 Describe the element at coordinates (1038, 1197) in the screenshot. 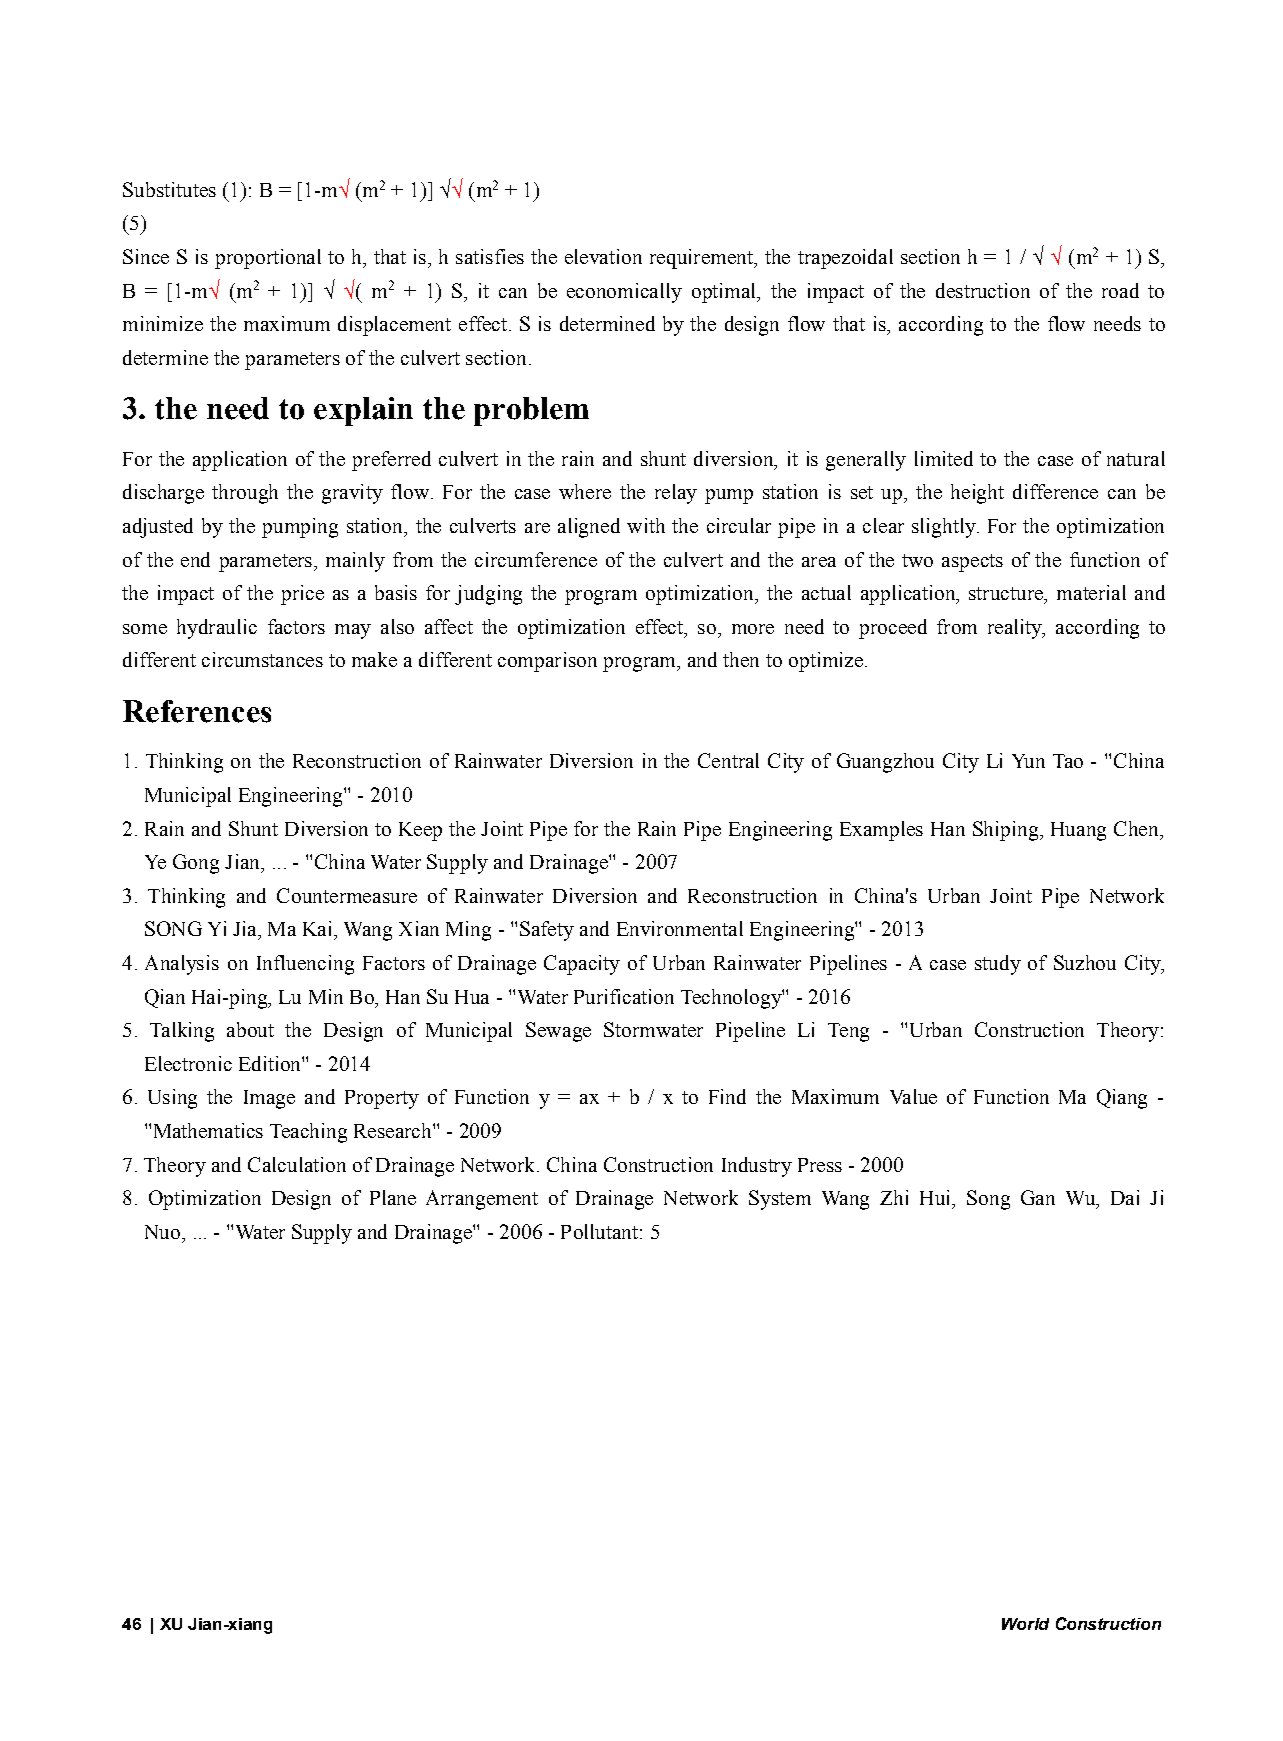

I see `Gan` at that location.
